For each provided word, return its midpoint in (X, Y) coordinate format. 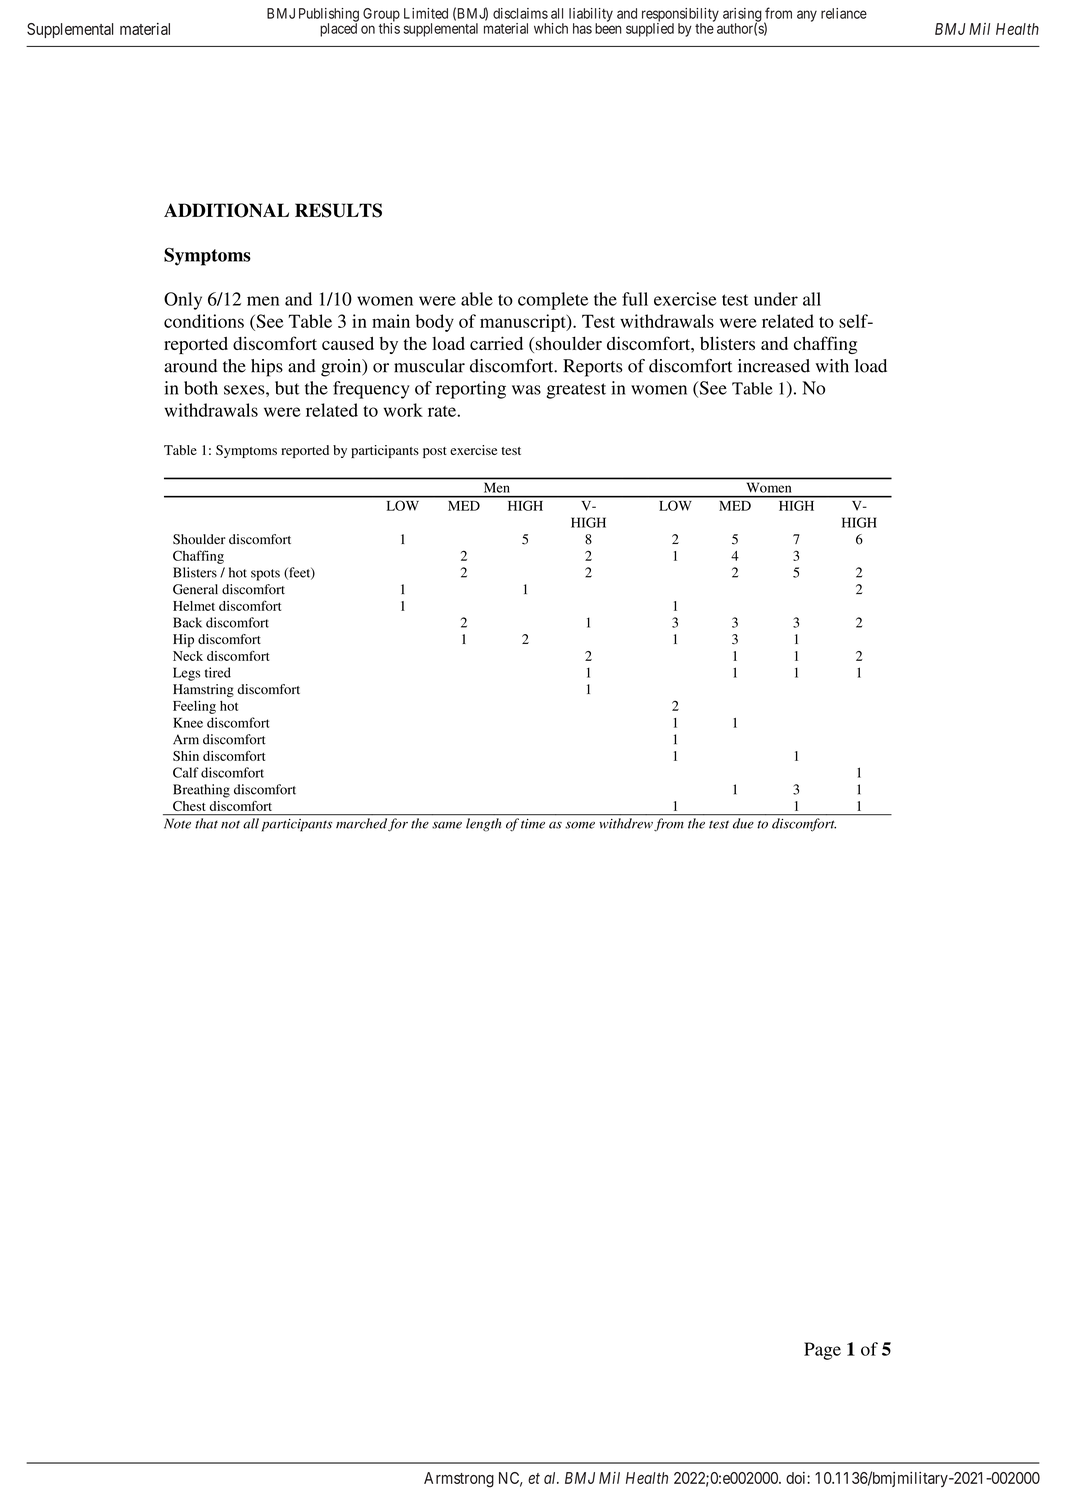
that (206, 823)
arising (742, 16)
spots (265, 575)
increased (774, 366)
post (435, 452)
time (533, 824)
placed (339, 29)
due (743, 823)
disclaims (520, 13)
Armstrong (459, 1480)
